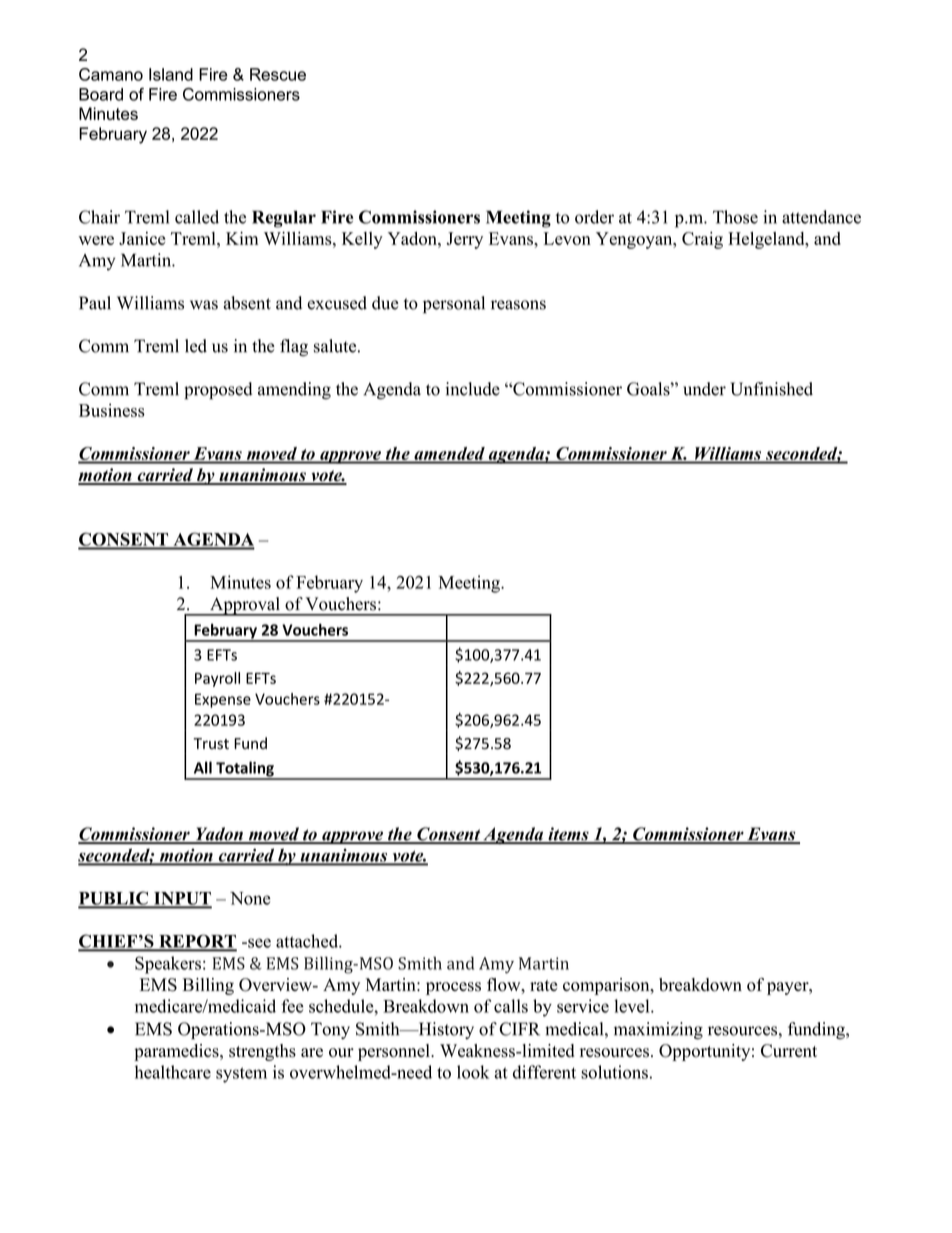 Image resolution: width=952 pixels, height=1233 pixels. Describe the element at coordinates (171, 74) in the page. I see `Island` at that location.
